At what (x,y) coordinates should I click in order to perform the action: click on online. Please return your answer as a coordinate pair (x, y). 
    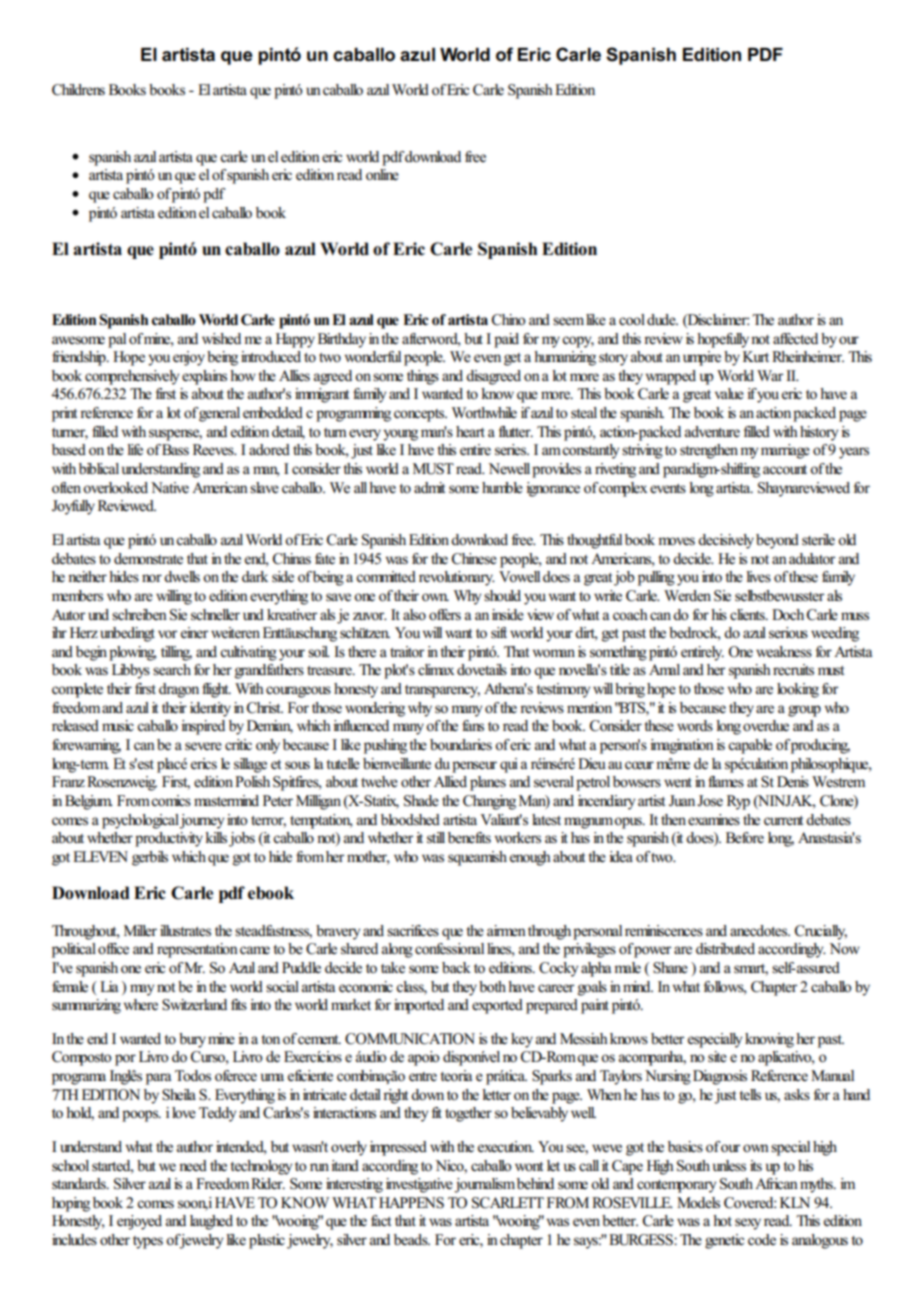
    Looking at the image, I should click on (382, 175).
